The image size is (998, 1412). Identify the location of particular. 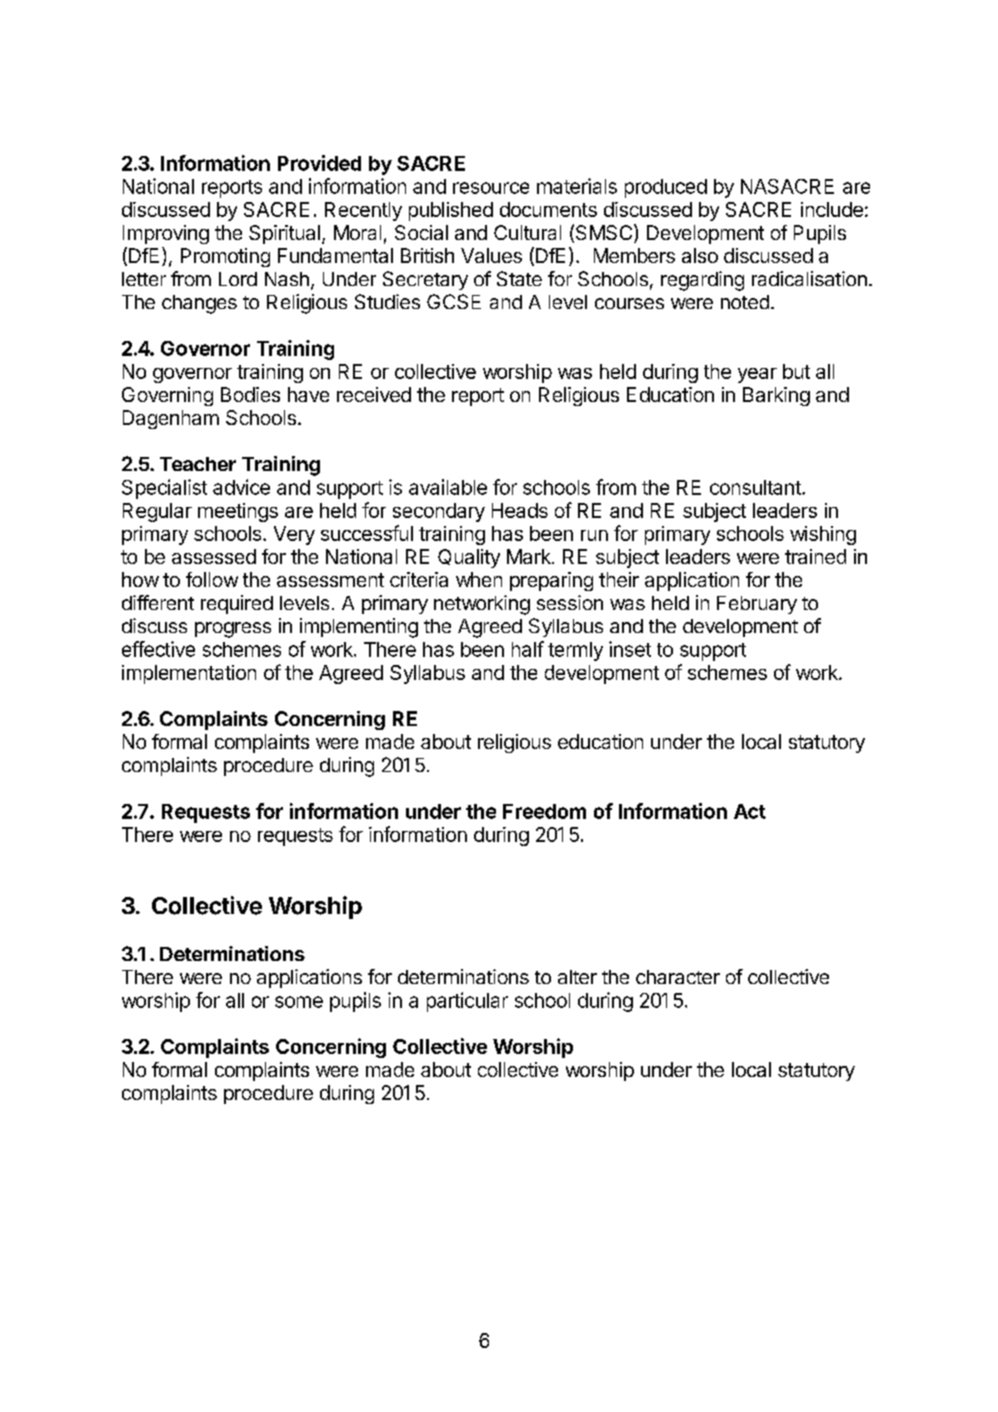
(467, 1002).
